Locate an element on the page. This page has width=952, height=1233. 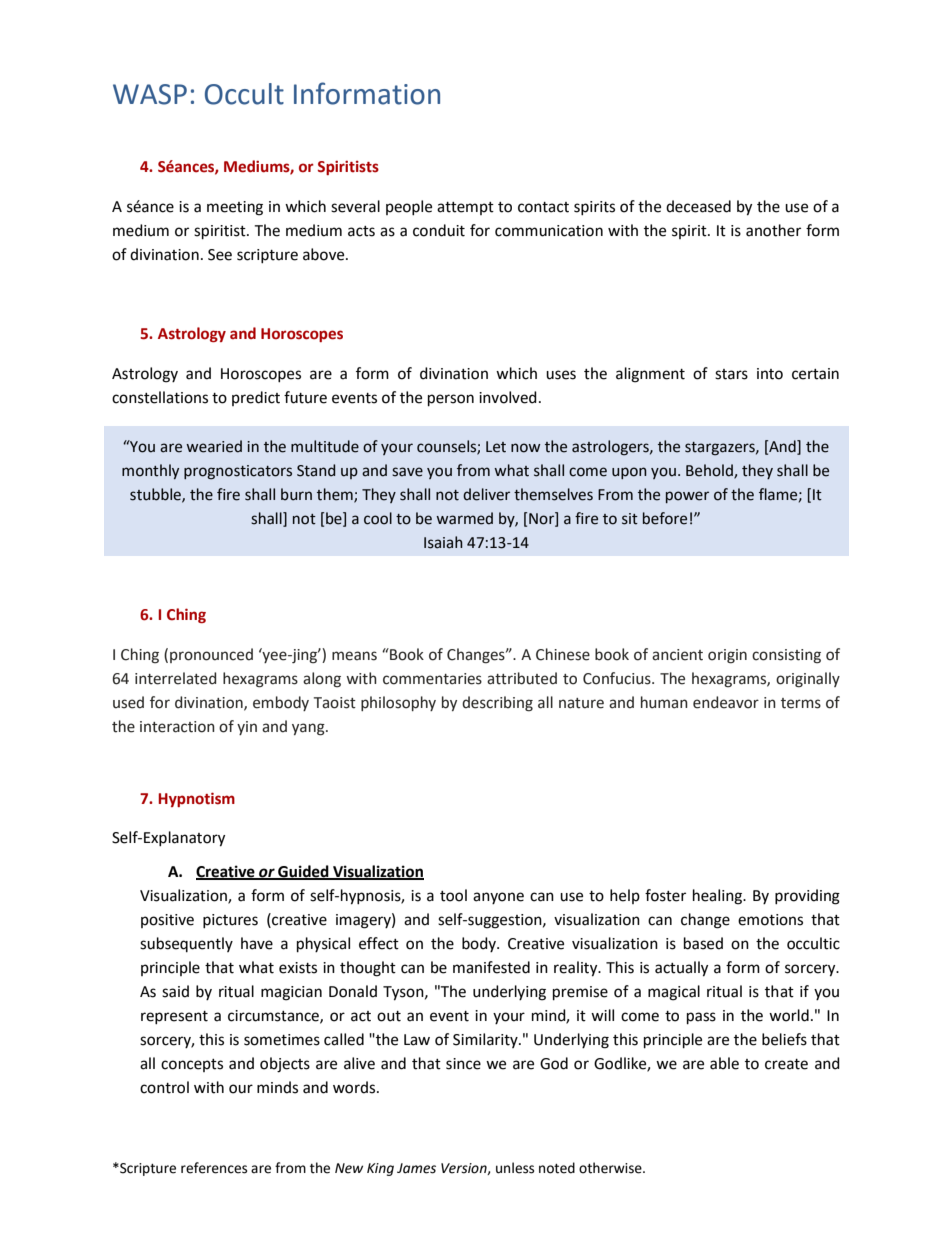
references is located at coordinates (214, 1168).
